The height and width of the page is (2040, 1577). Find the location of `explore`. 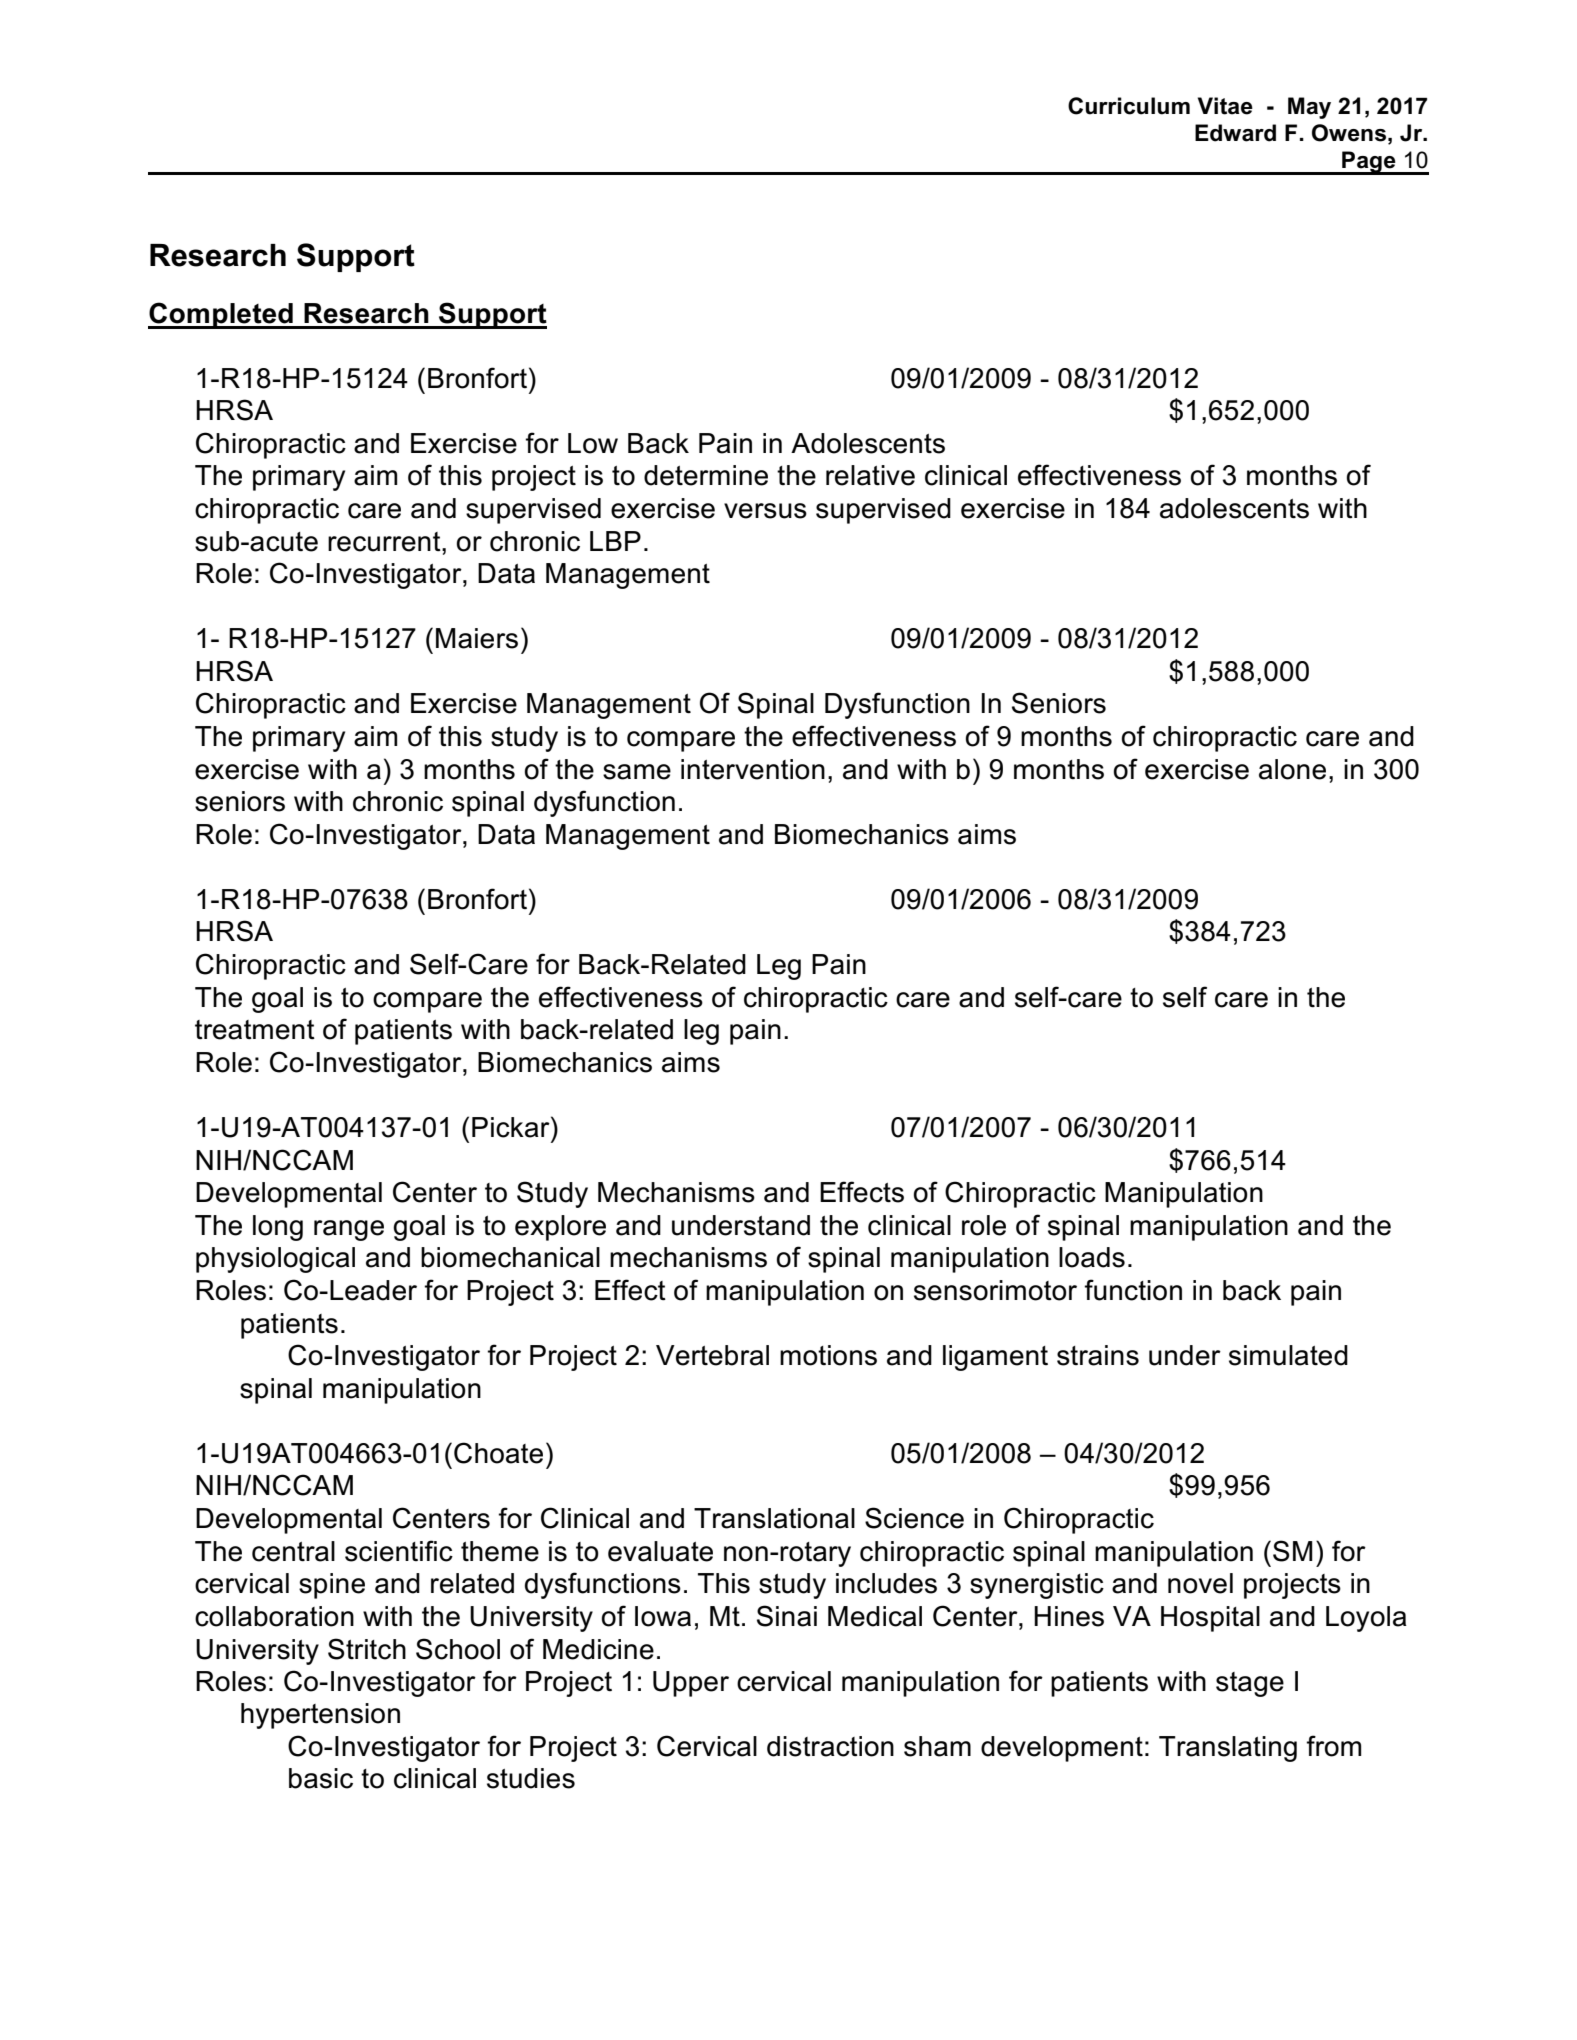

explore is located at coordinates (560, 1228).
